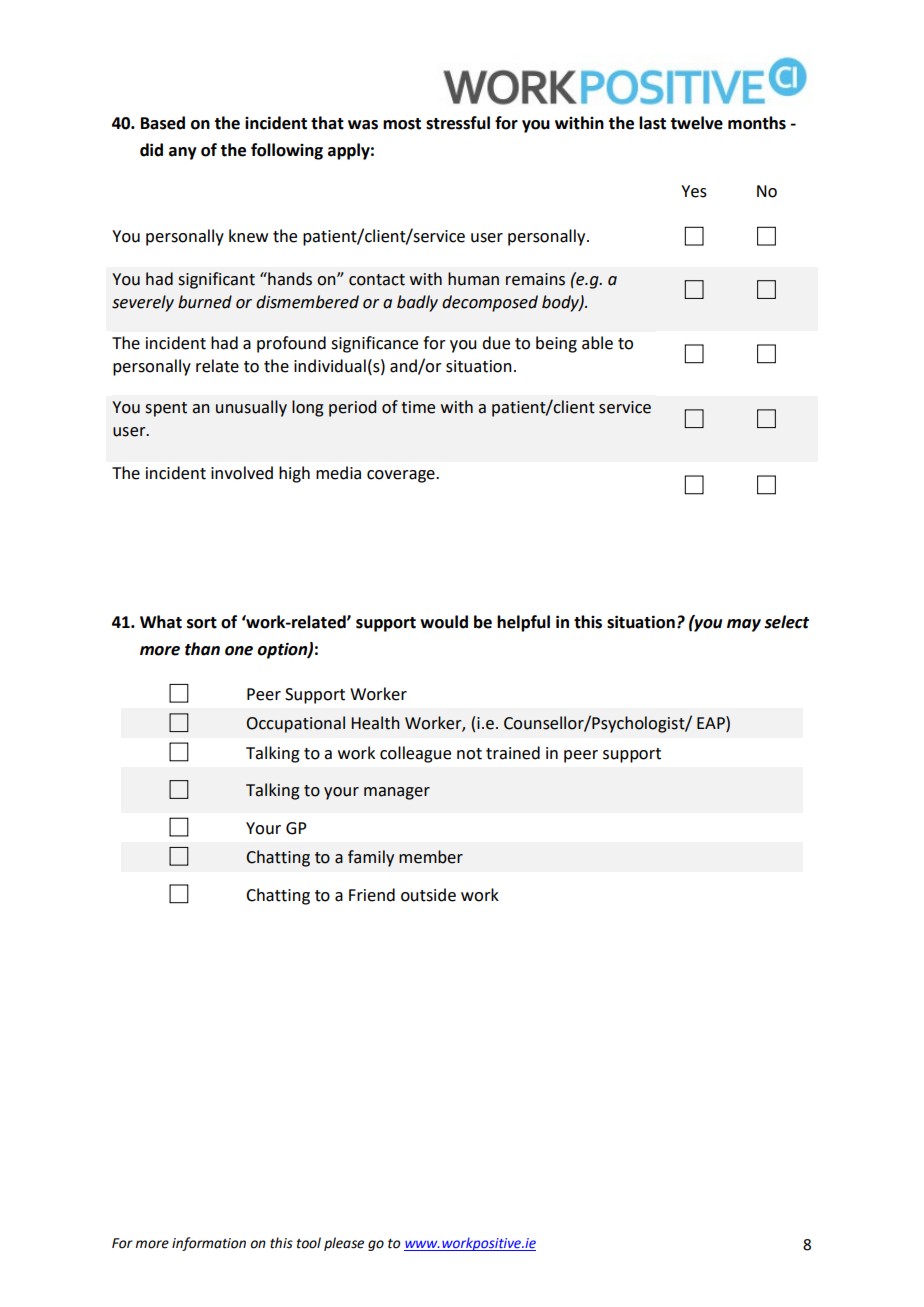  Describe the element at coordinates (469, 754) in the page. I see `not` at that location.
